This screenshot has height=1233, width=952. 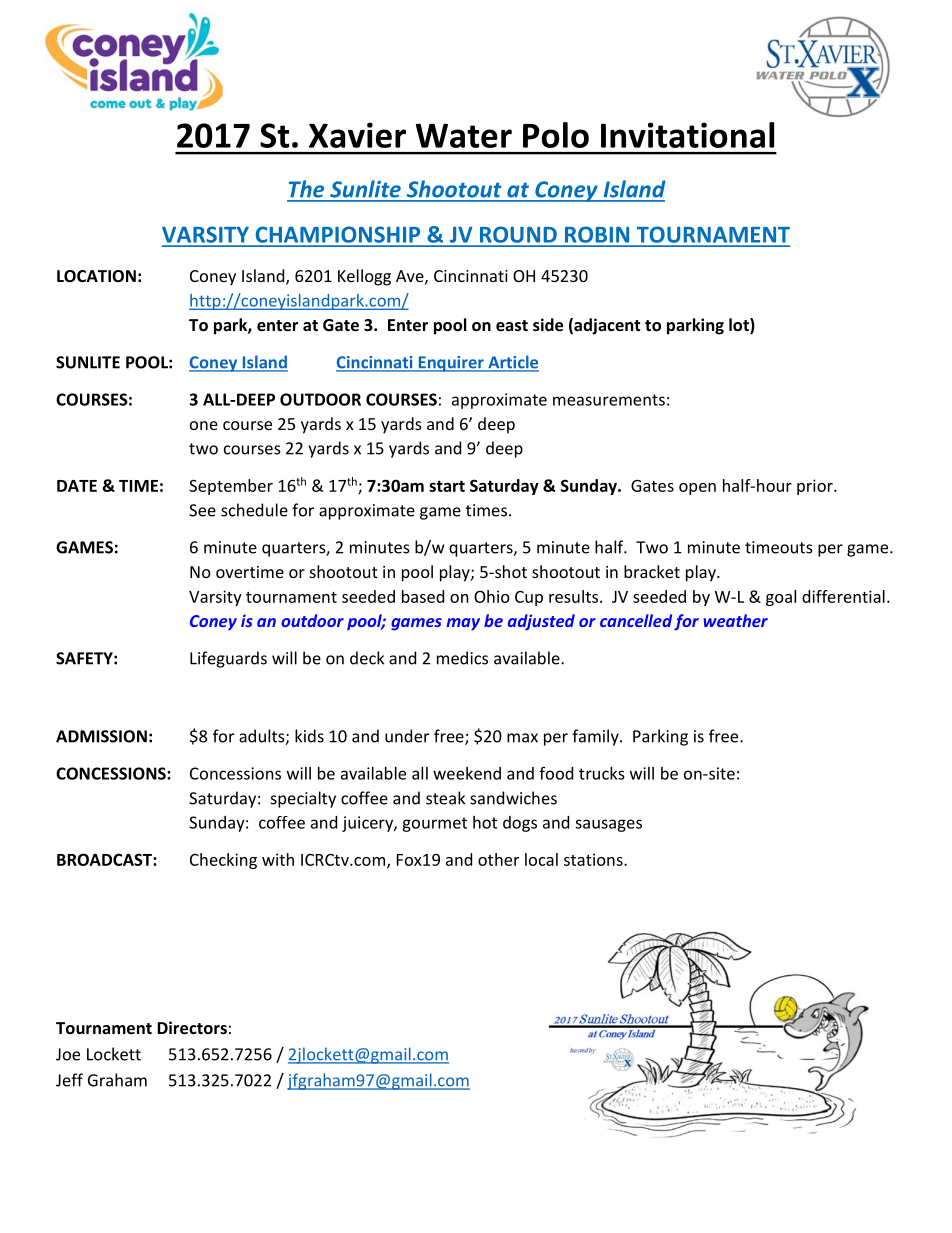 I want to click on September, so click(x=231, y=487).
